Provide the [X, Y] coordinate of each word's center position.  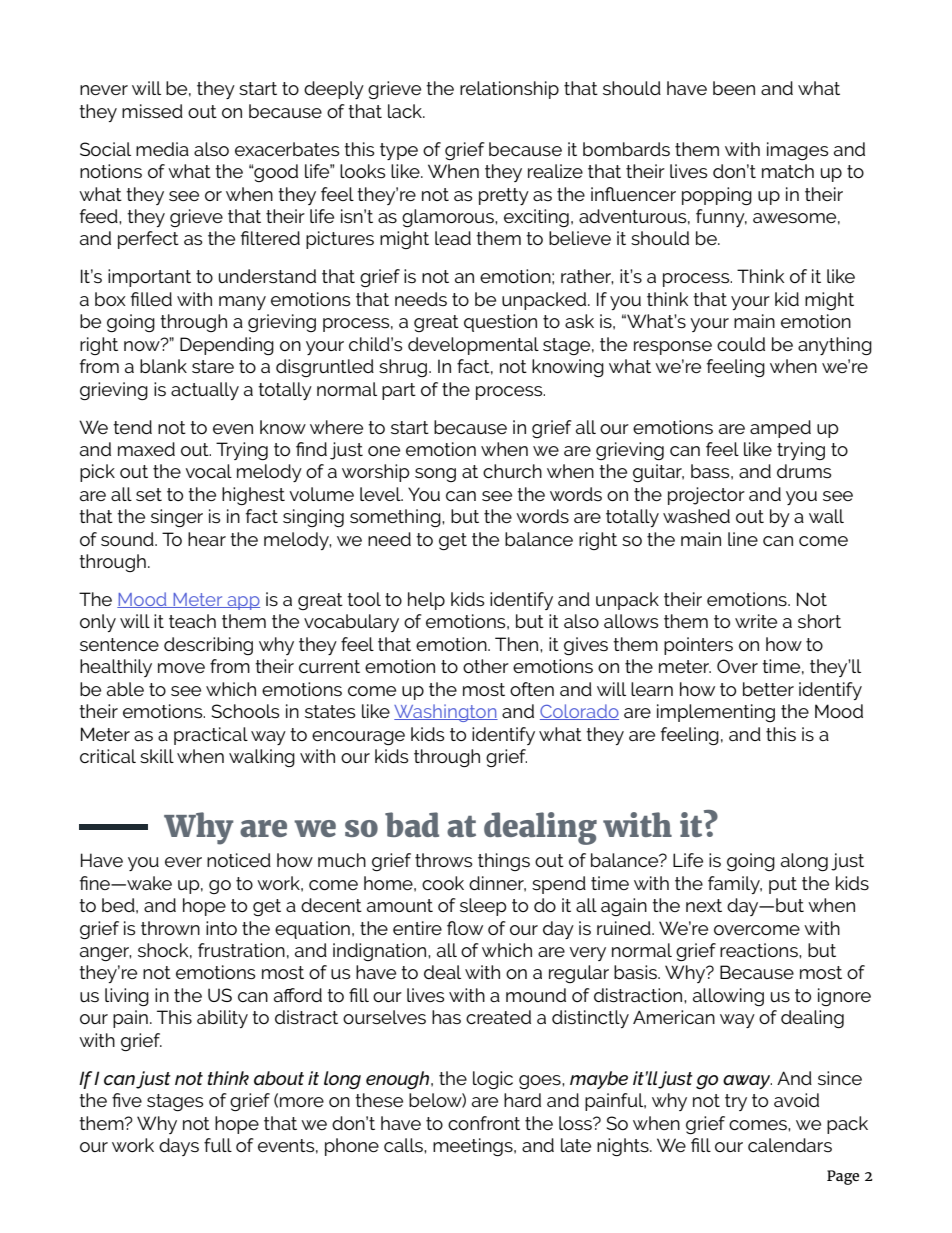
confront [484, 1123]
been [734, 88]
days [179, 1147]
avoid [796, 1100]
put [783, 885]
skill [157, 756]
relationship [509, 90]
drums [804, 471]
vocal [208, 471]
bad [412, 824]
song [435, 475]
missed [152, 111]
